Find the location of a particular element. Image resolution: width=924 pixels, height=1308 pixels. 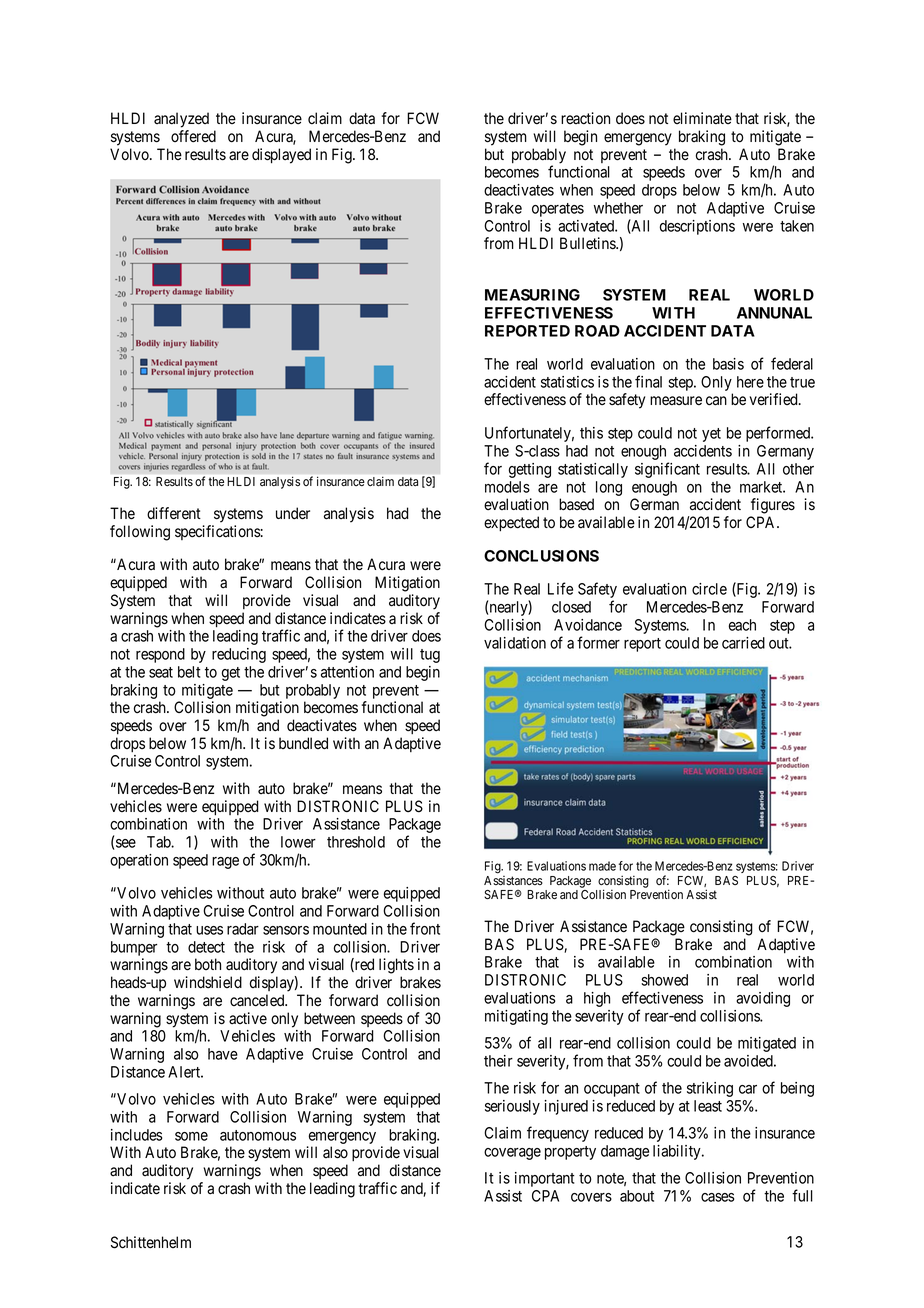

some is located at coordinates (191, 1136).
